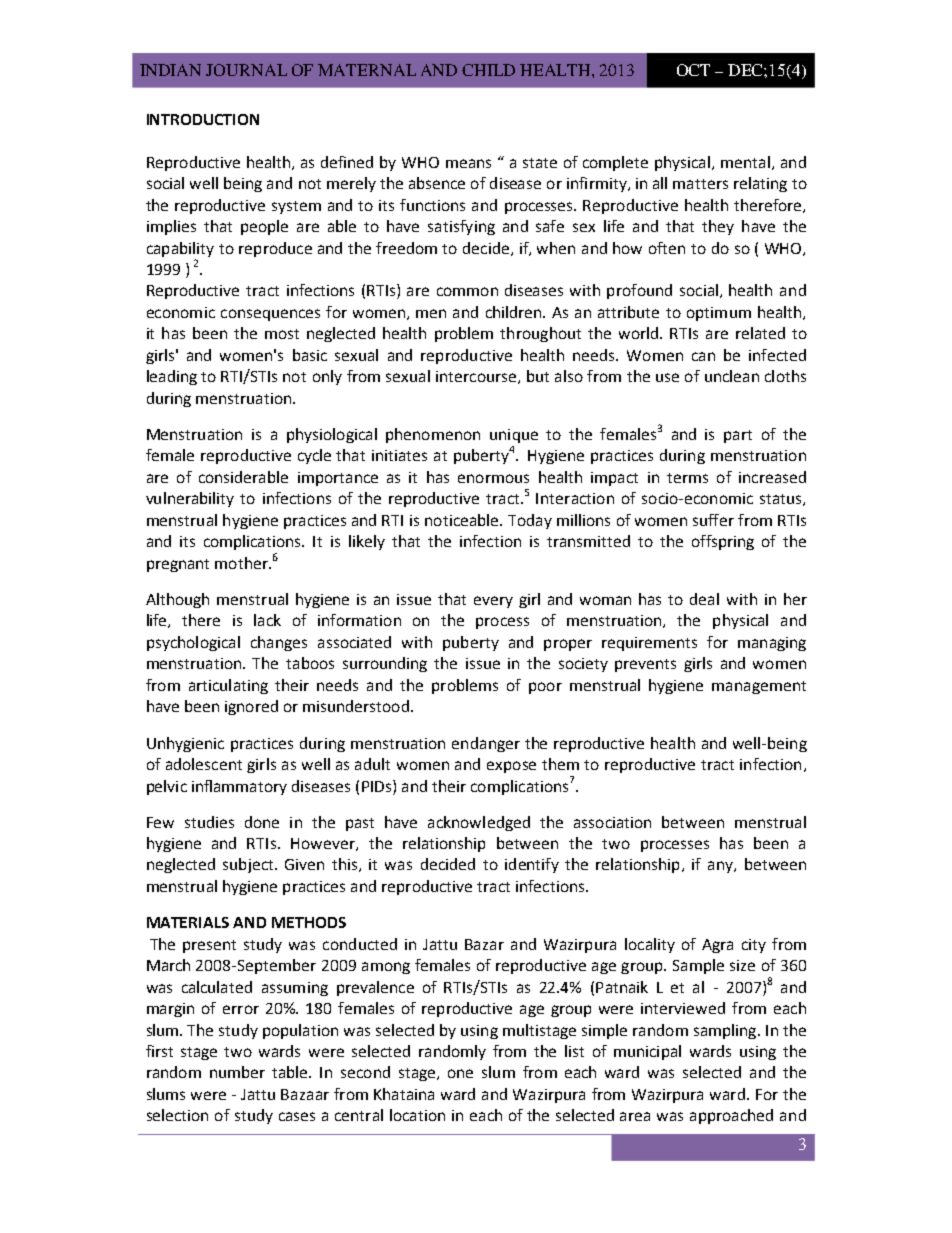  What do you see at coordinates (479, 823) in the document?
I see `acknowledged` at bounding box center [479, 823].
